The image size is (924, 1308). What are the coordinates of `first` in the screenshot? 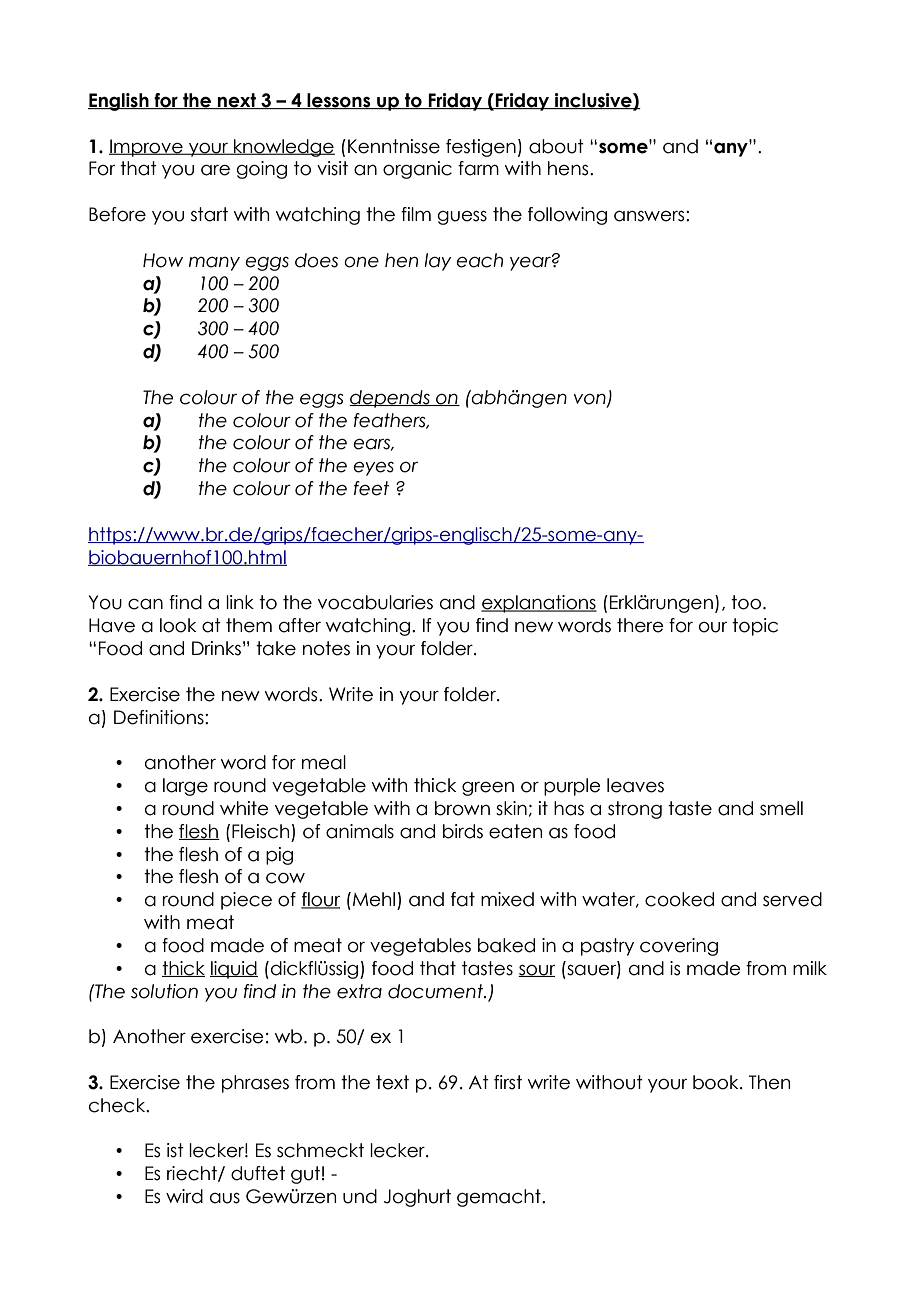 It's located at (508, 1082).
